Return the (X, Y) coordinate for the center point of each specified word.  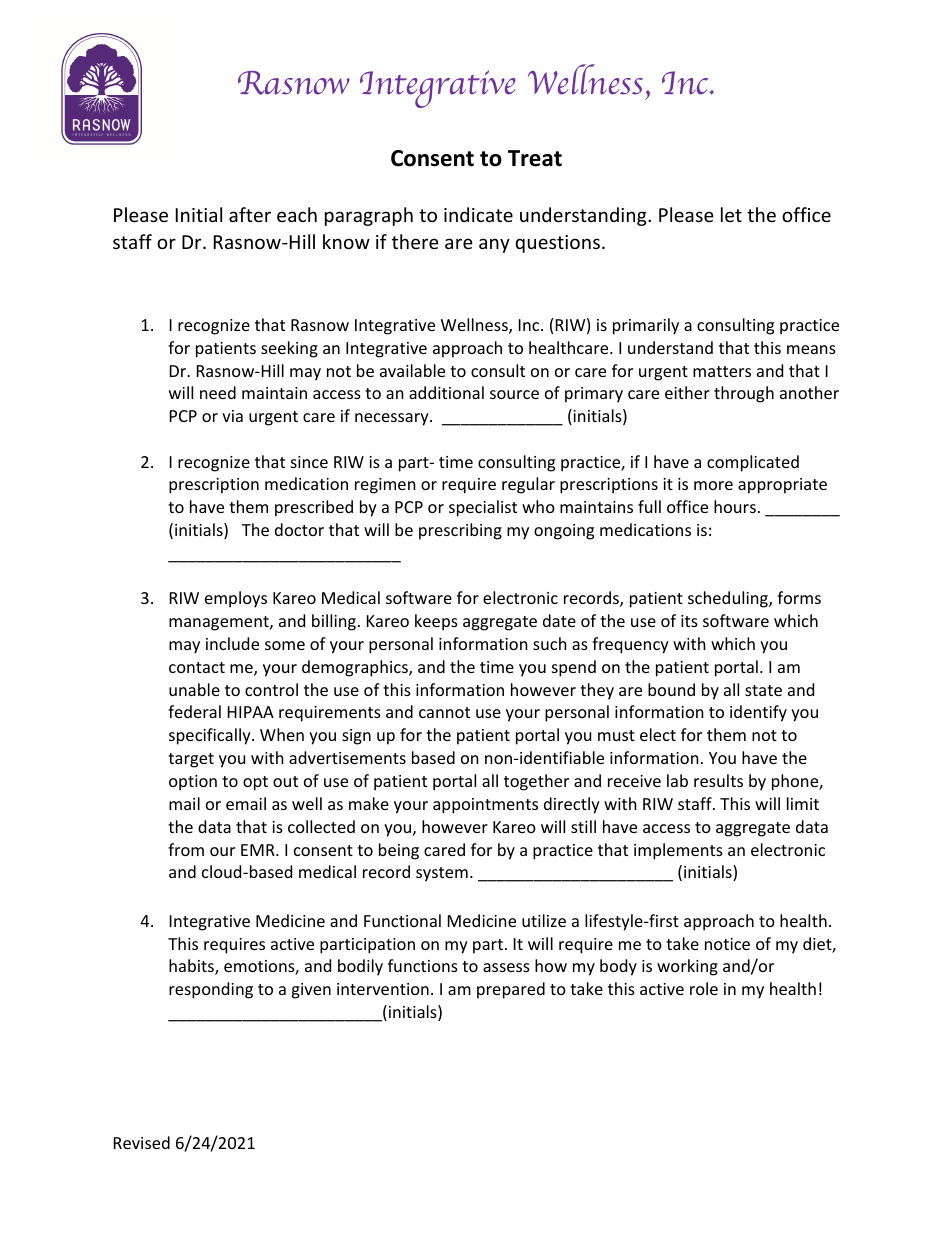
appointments (485, 806)
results (718, 780)
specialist (483, 508)
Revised (142, 1142)
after (250, 214)
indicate (478, 214)
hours (735, 506)
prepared (511, 990)
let (731, 214)
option (193, 783)
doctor (299, 529)
